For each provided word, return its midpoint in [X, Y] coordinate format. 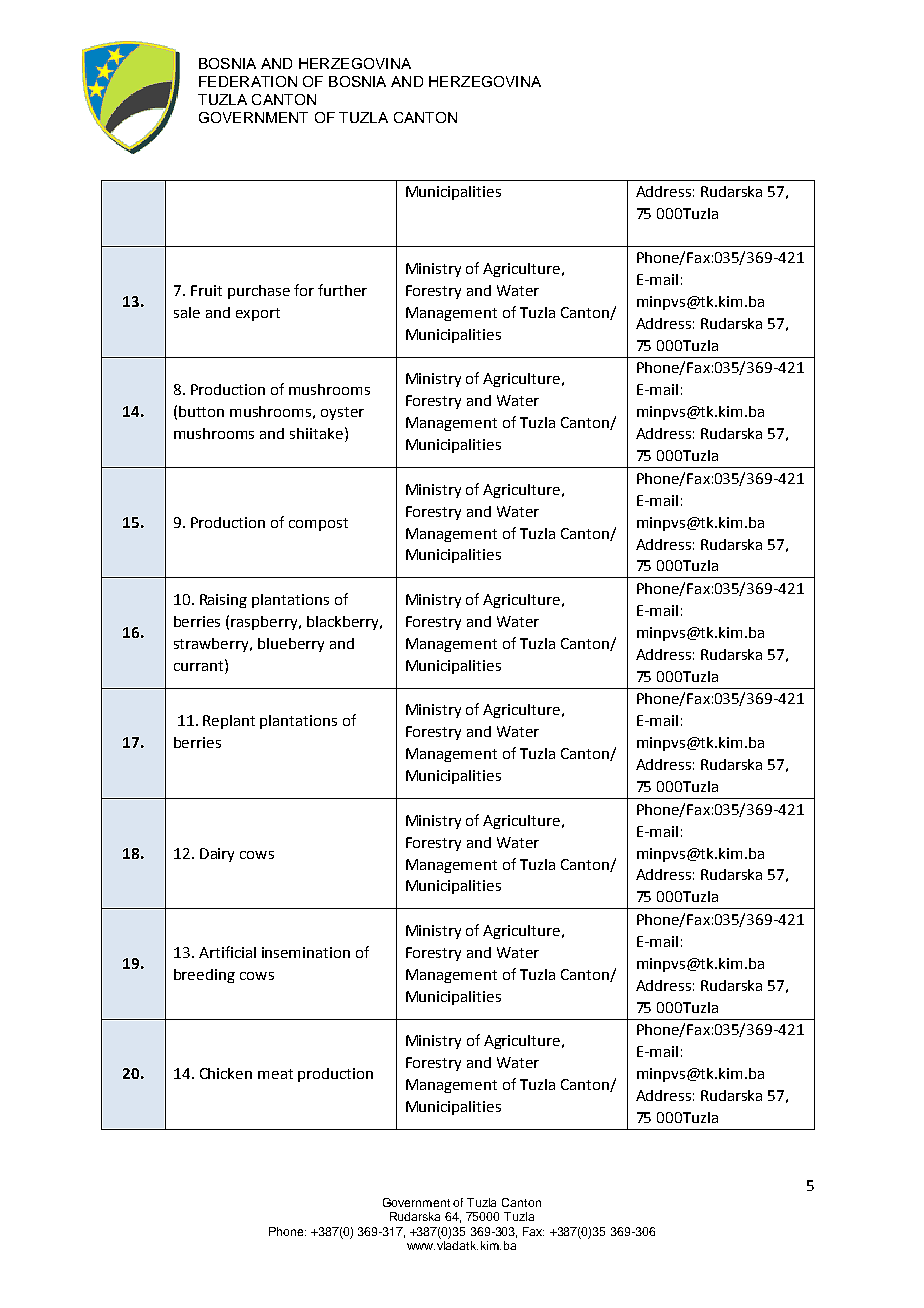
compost [318, 524]
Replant [229, 722]
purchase [259, 292]
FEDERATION [248, 81]
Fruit [206, 290]
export [258, 314]
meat [275, 1074]
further [342, 290]
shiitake [316, 433]
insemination [306, 952]
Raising [223, 601]
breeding [204, 976]
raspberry [265, 623]
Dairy [217, 855]
